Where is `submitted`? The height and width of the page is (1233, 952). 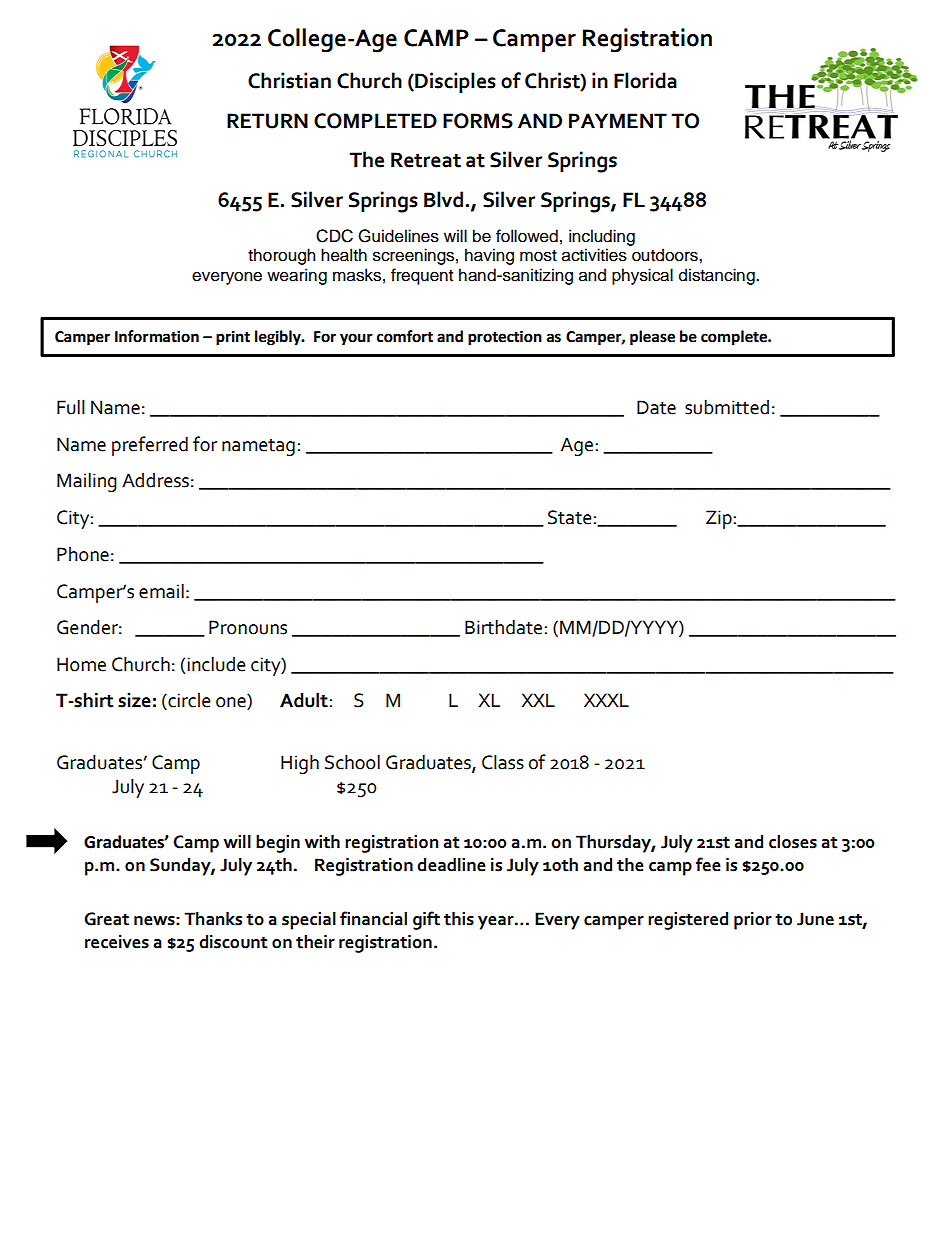 submitted is located at coordinates (727, 407).
